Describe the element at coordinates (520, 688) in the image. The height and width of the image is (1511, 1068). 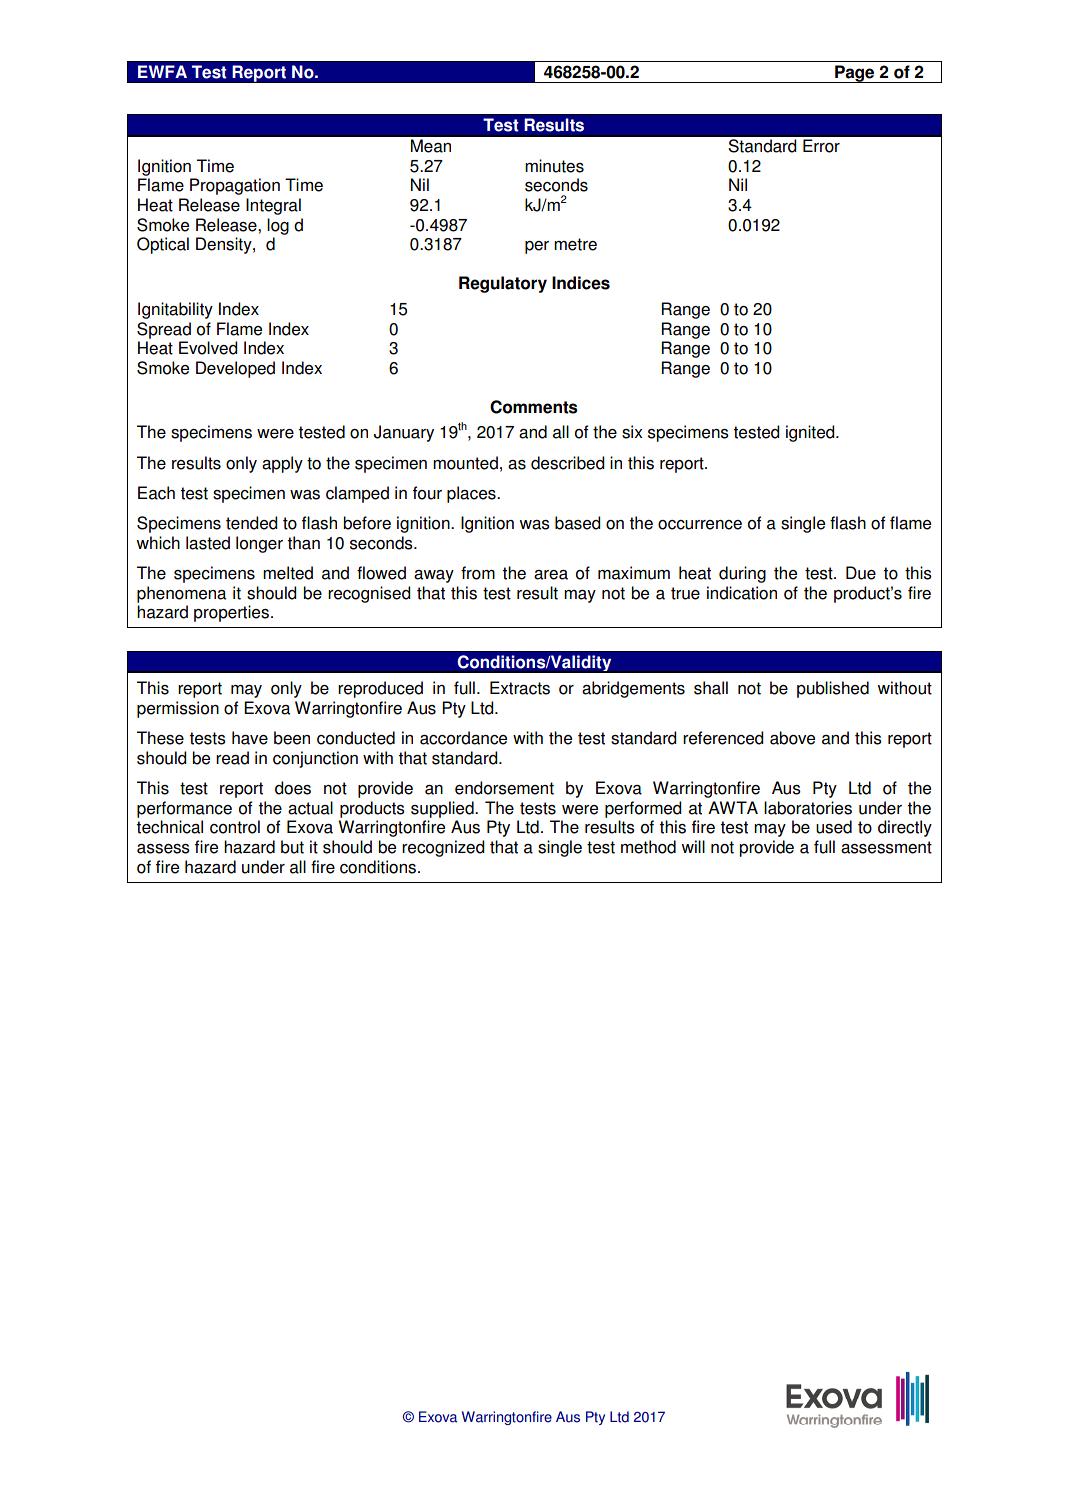
I see `Extracts` at that location.
